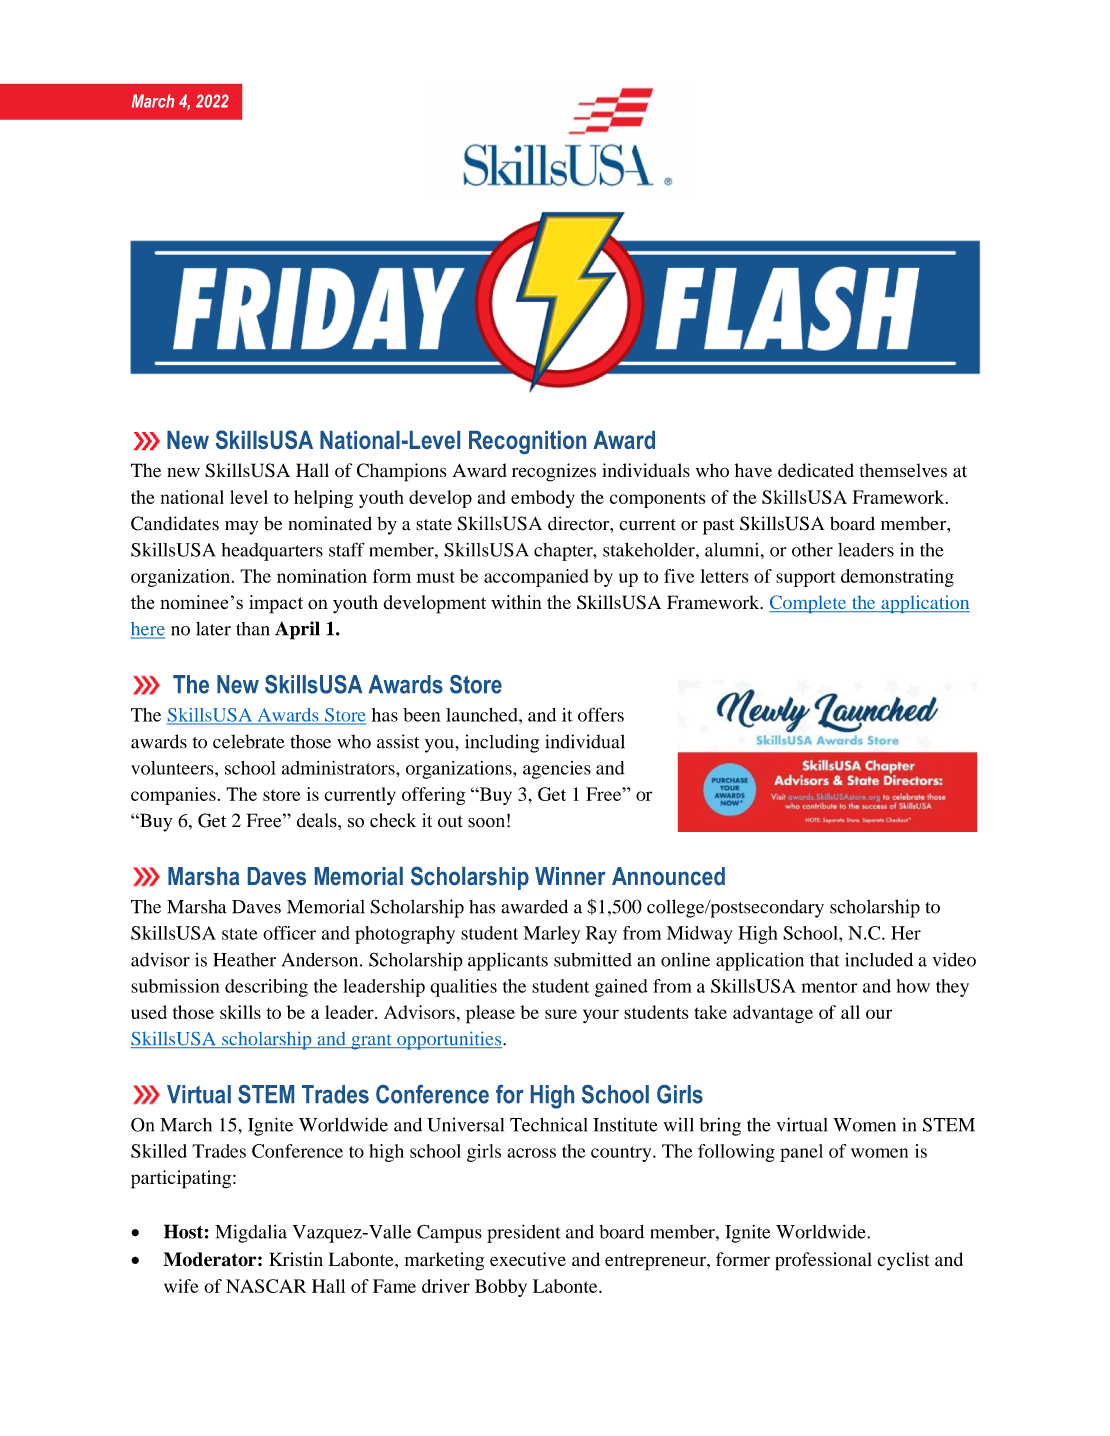 The width and height of the screenshot is (1110, 1436). Describe the element at coordinates (266, 1286) in the screenshot. I see `NASCAR` at that location.
